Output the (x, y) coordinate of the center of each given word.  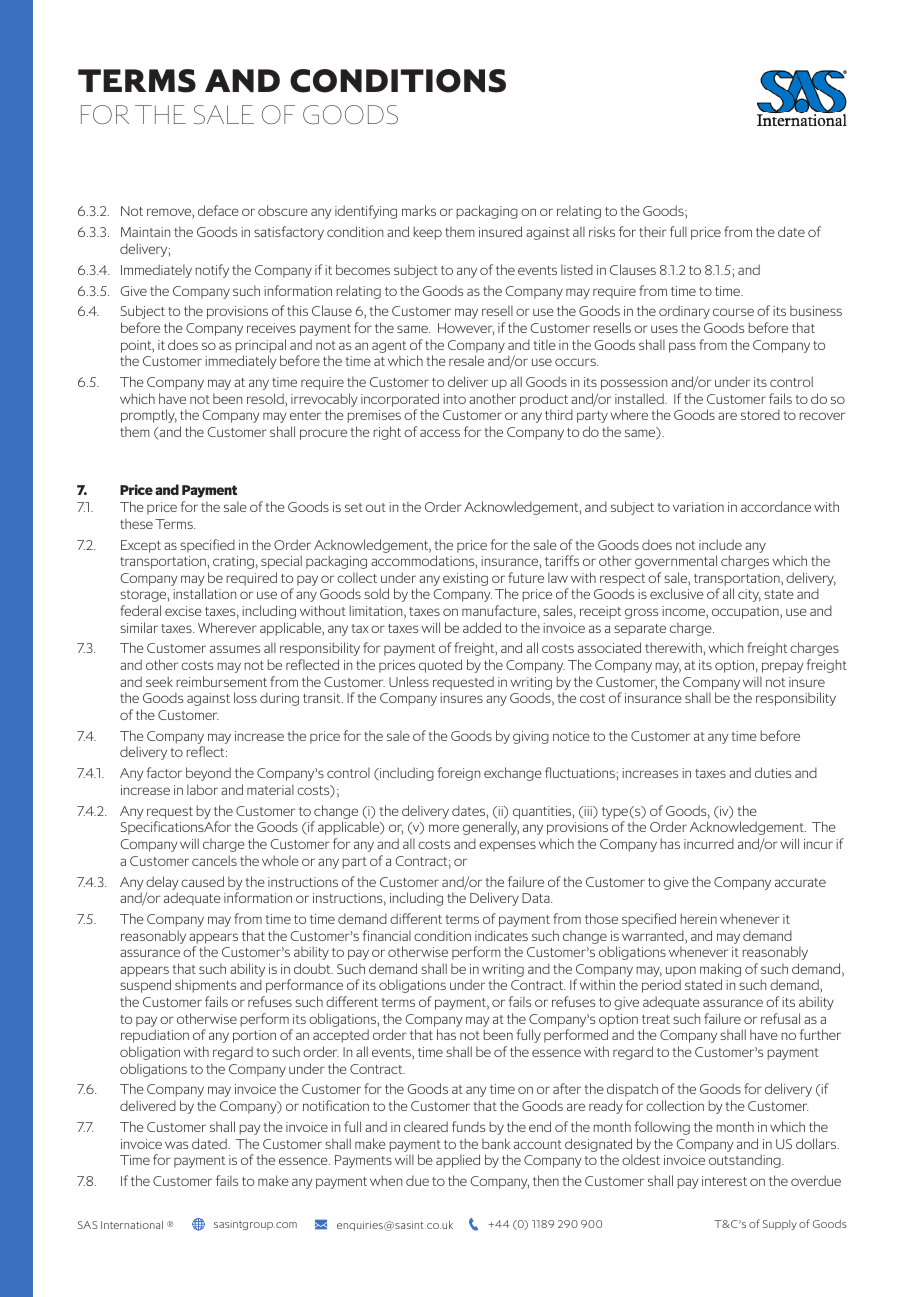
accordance (776, 506)
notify (212, 271)
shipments (205, 986)
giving (531, 737)
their (653, 231)
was (176, 1145)
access (440, 433)
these (136, 523)
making (720, 971)
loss (245, 697)
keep (428, 233)
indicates (501, 935)
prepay (783, 667)
